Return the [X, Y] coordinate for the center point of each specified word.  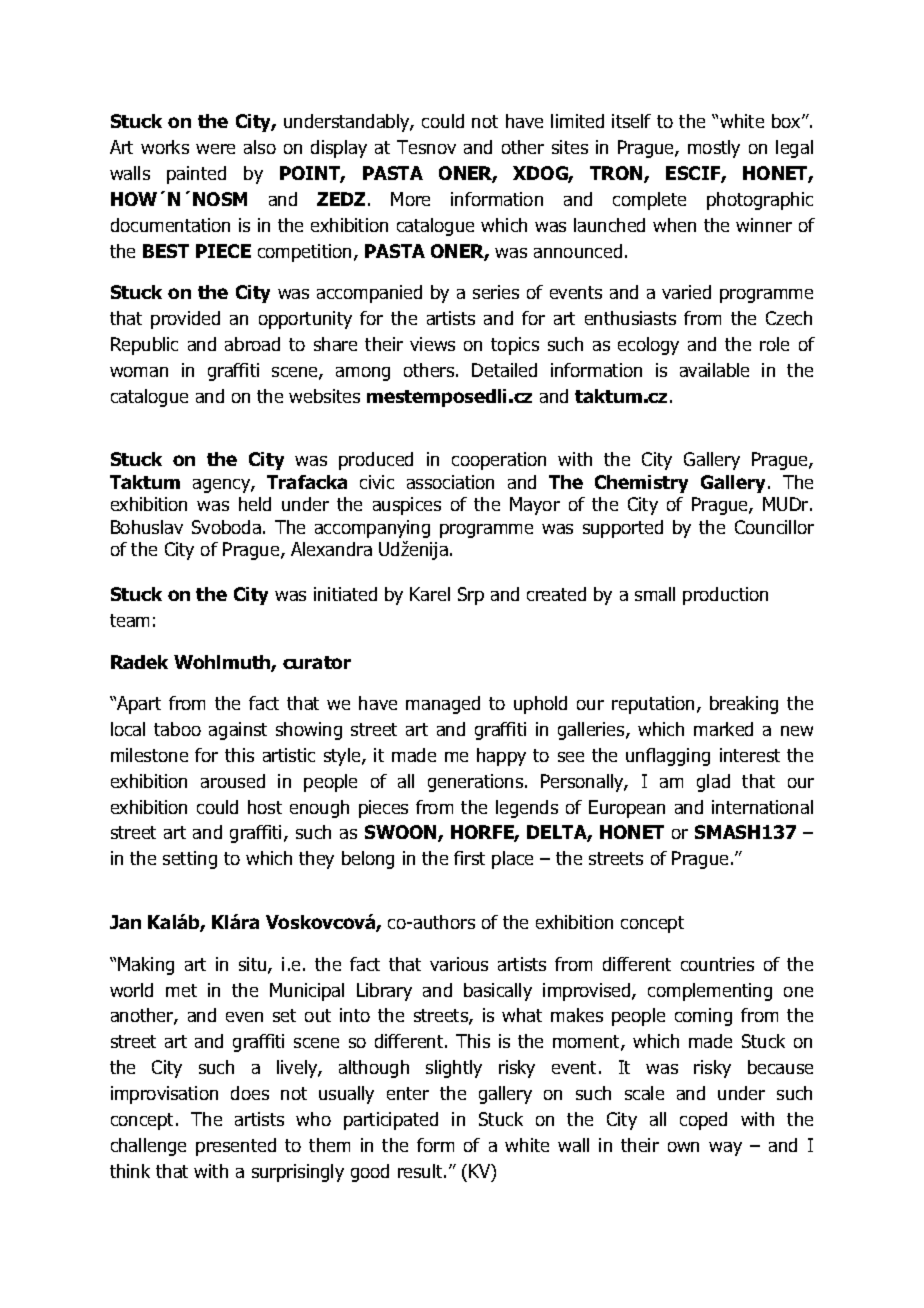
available [714, 370]
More [410, 199]
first [469, 858]
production [725, 596]
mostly [714, 149]
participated [391, 1121]
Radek [139, 662]
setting [190, 860]
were [215, 149]
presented [236, 1147]
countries [717, 964]
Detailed [504, 370]
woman [139, 372]
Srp [471, 596]
